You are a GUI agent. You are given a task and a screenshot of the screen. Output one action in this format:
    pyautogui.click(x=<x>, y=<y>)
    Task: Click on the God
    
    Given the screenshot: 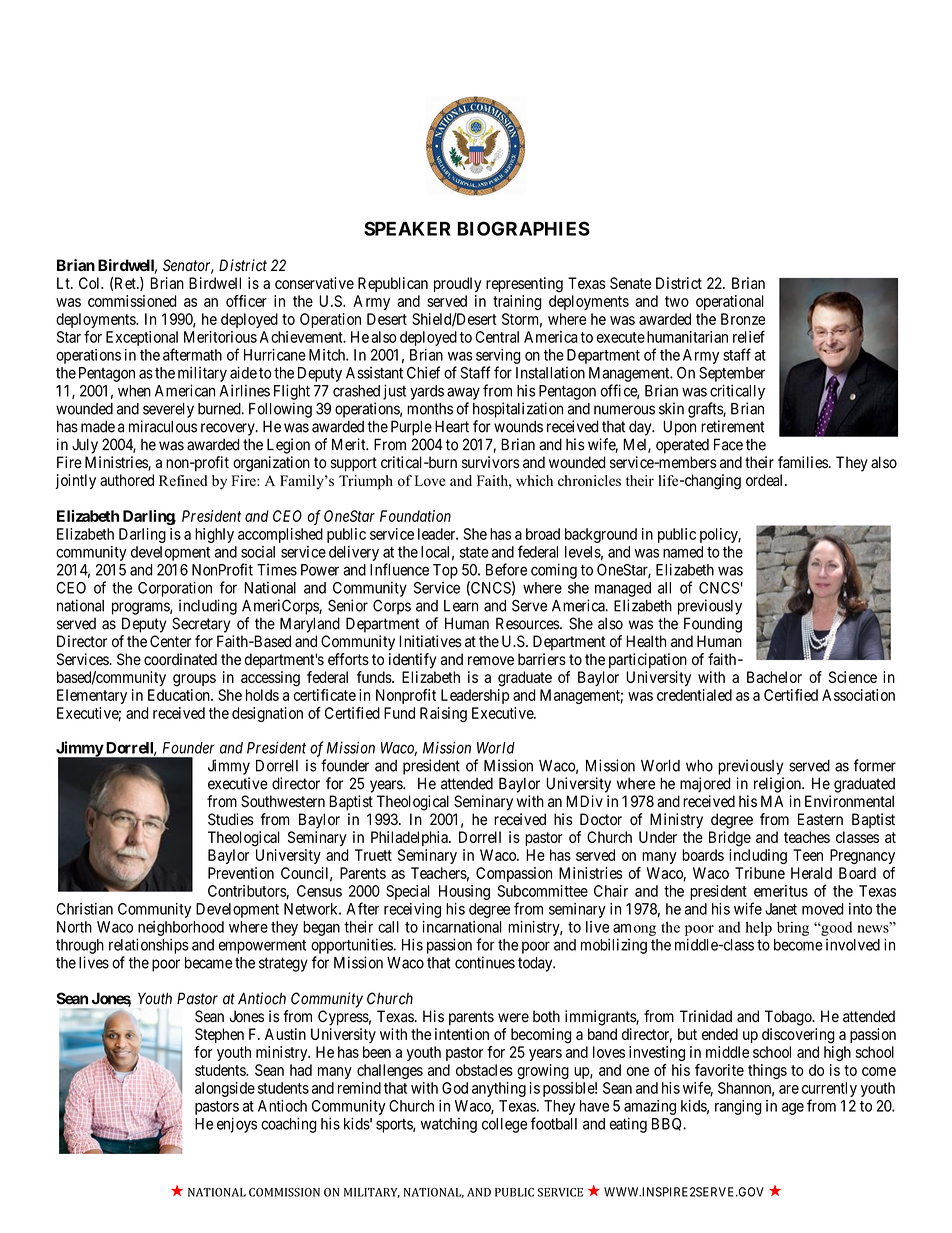 What is the action you would take?
    pyautogui.click(x=455, y=1088)
